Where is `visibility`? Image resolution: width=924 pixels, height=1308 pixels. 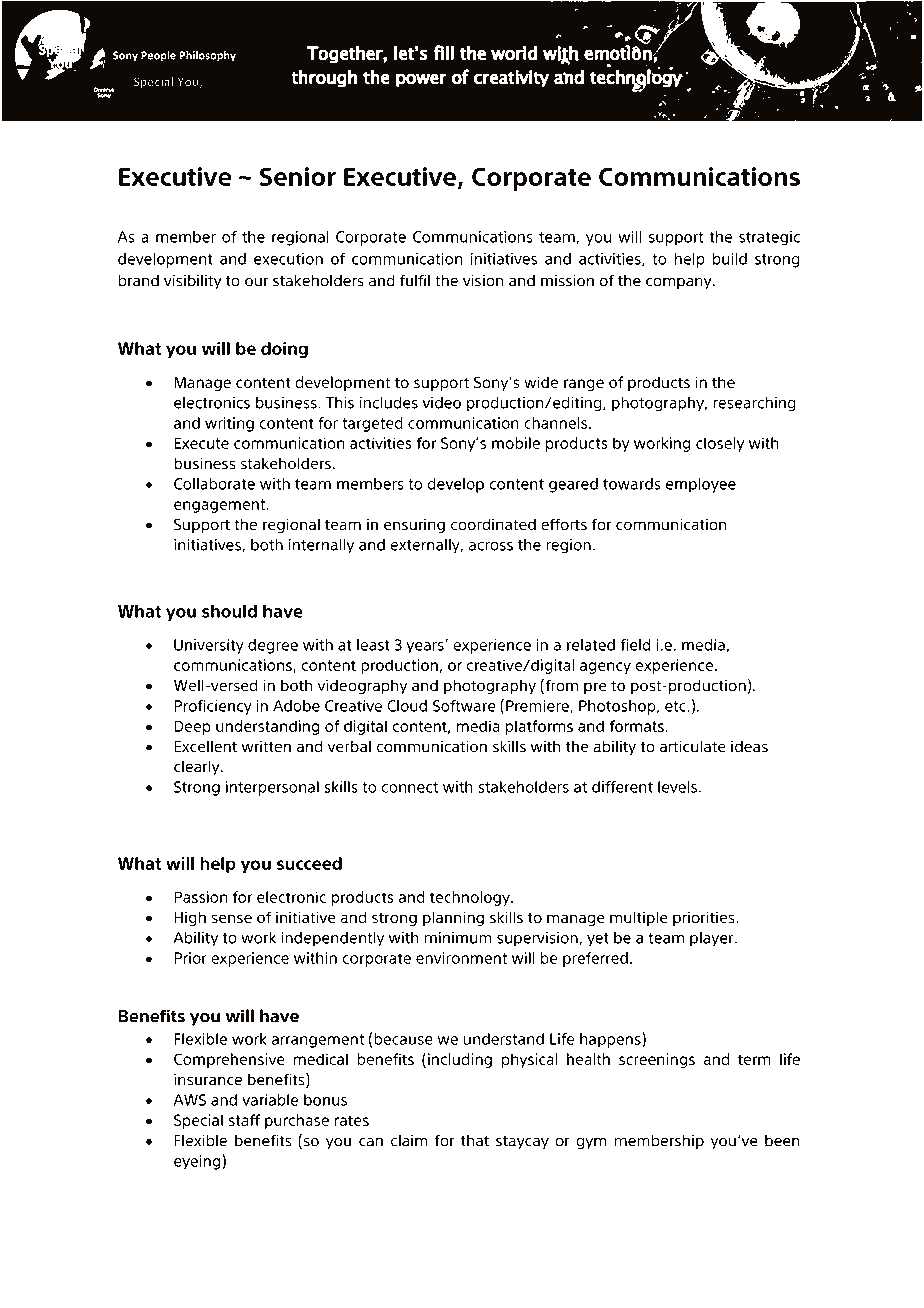 visibility is located at coordinates (193, 282).
